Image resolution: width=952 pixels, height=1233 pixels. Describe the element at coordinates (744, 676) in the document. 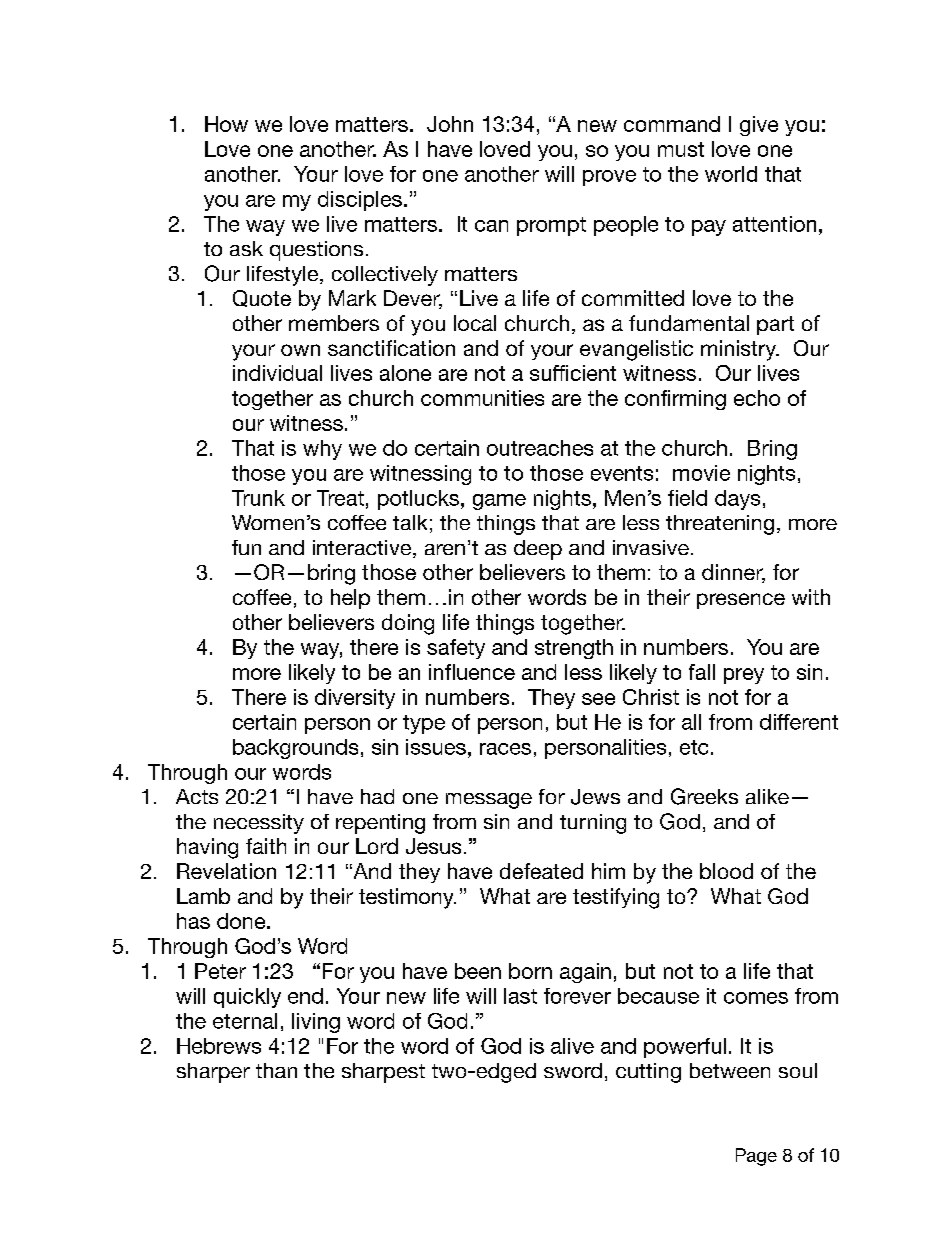

I see `prey` at that location.
